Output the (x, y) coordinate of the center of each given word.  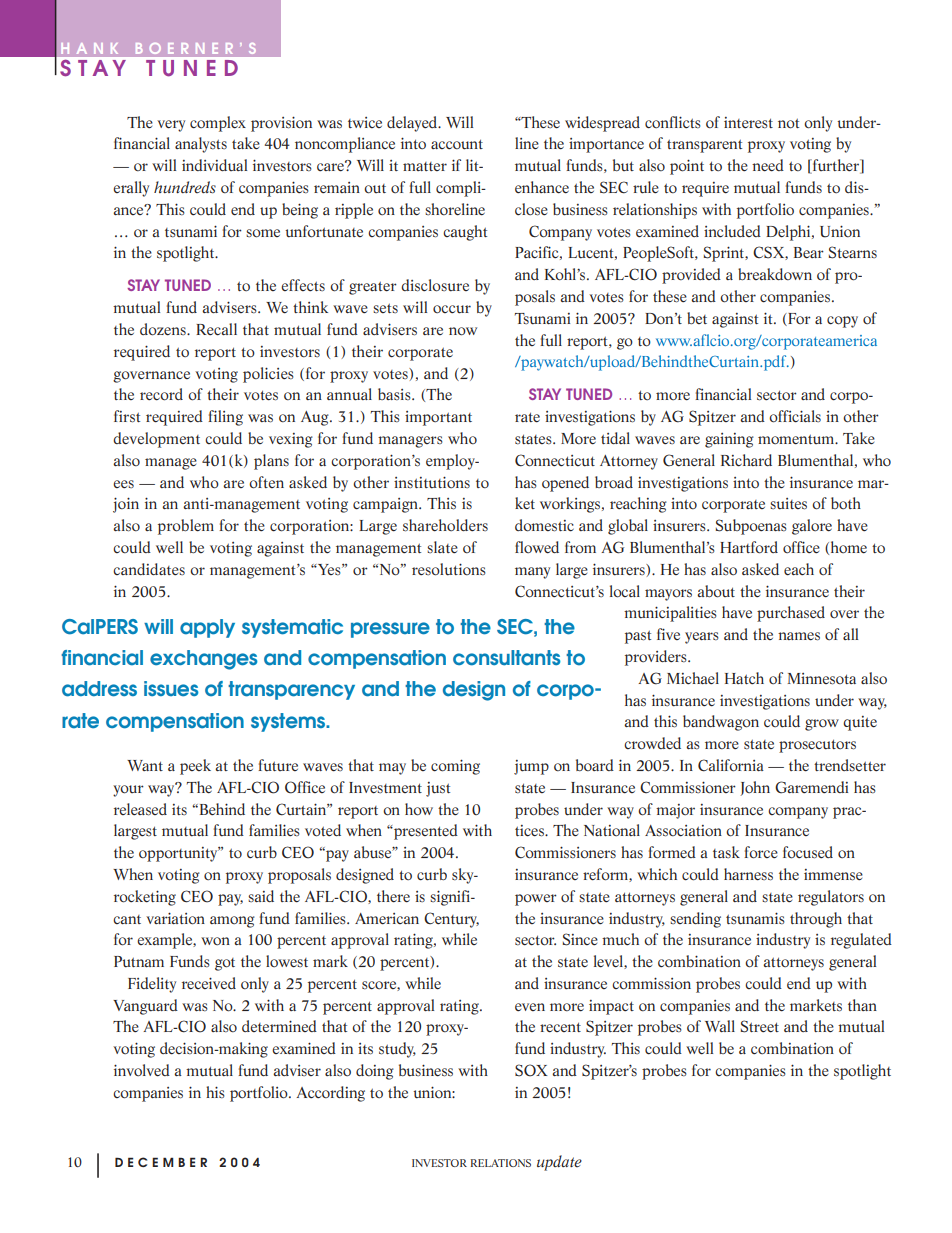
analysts (201, 145)
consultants (507, 658)
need (768, 165)
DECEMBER (161, 1162)
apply (207, 628)
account (457, 144)
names (799, 636)
